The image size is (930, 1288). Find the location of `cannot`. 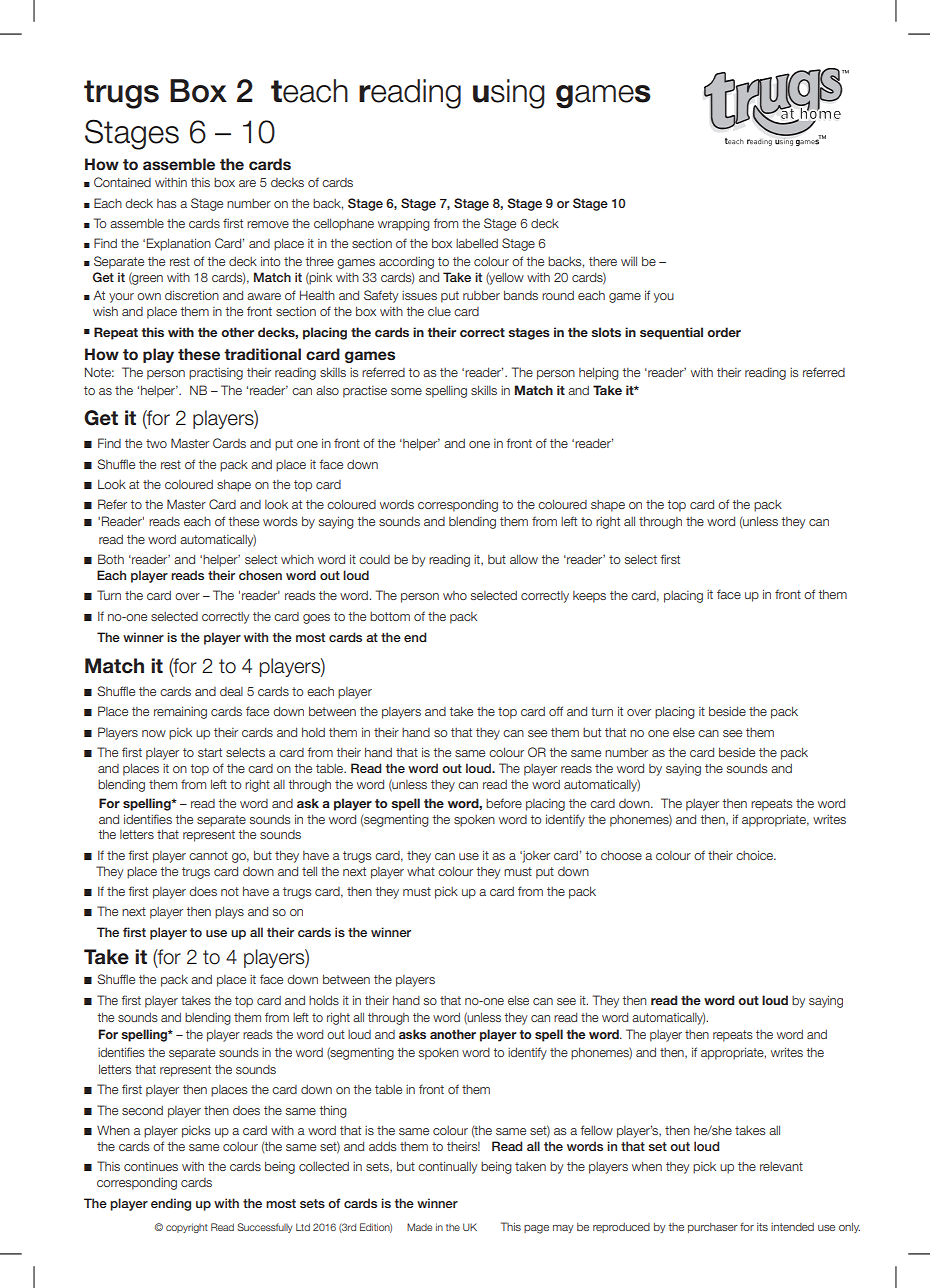

cannot is located at coordinates (208, 855).
